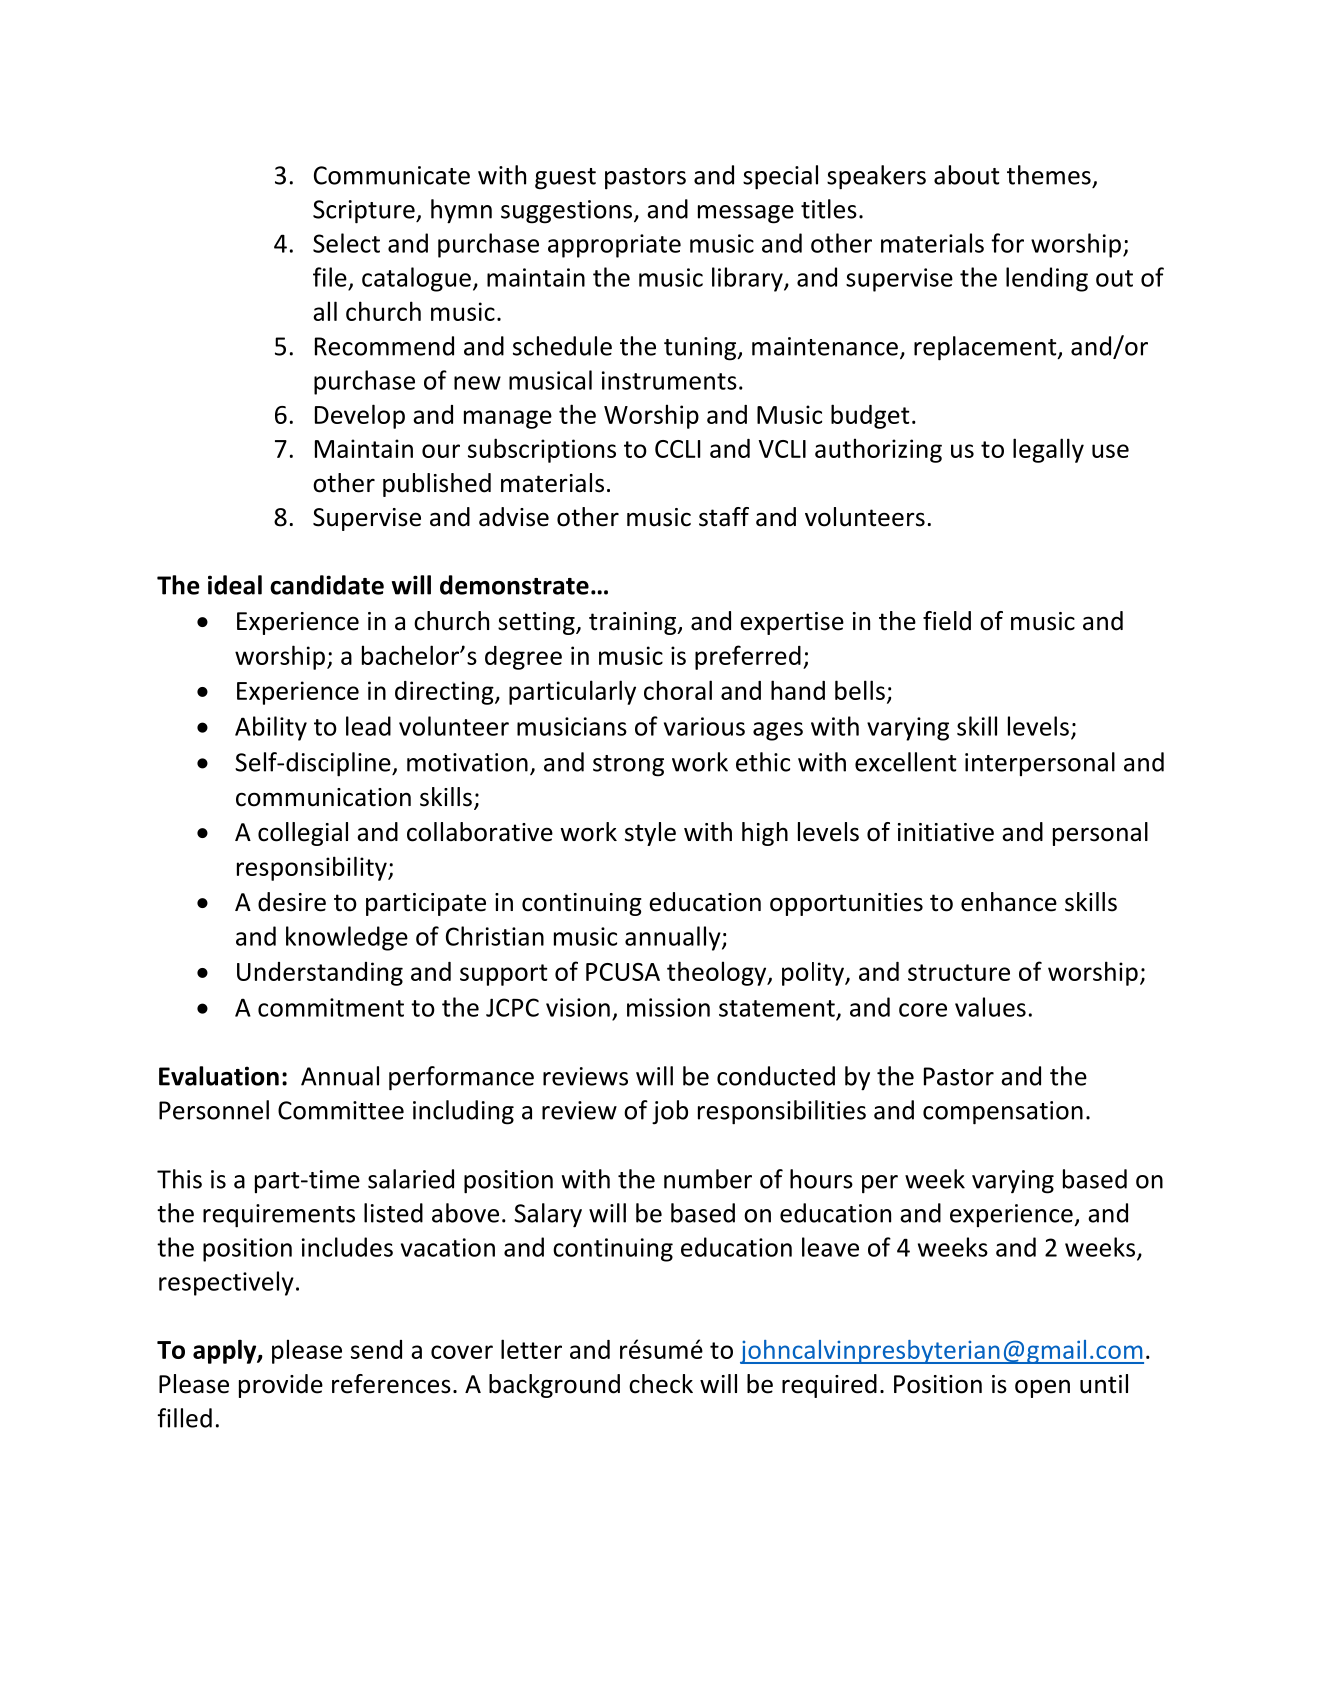  What do you see at coordinates (323, 797) in the document?
I see `communication` at bounding box center [323, 797].
